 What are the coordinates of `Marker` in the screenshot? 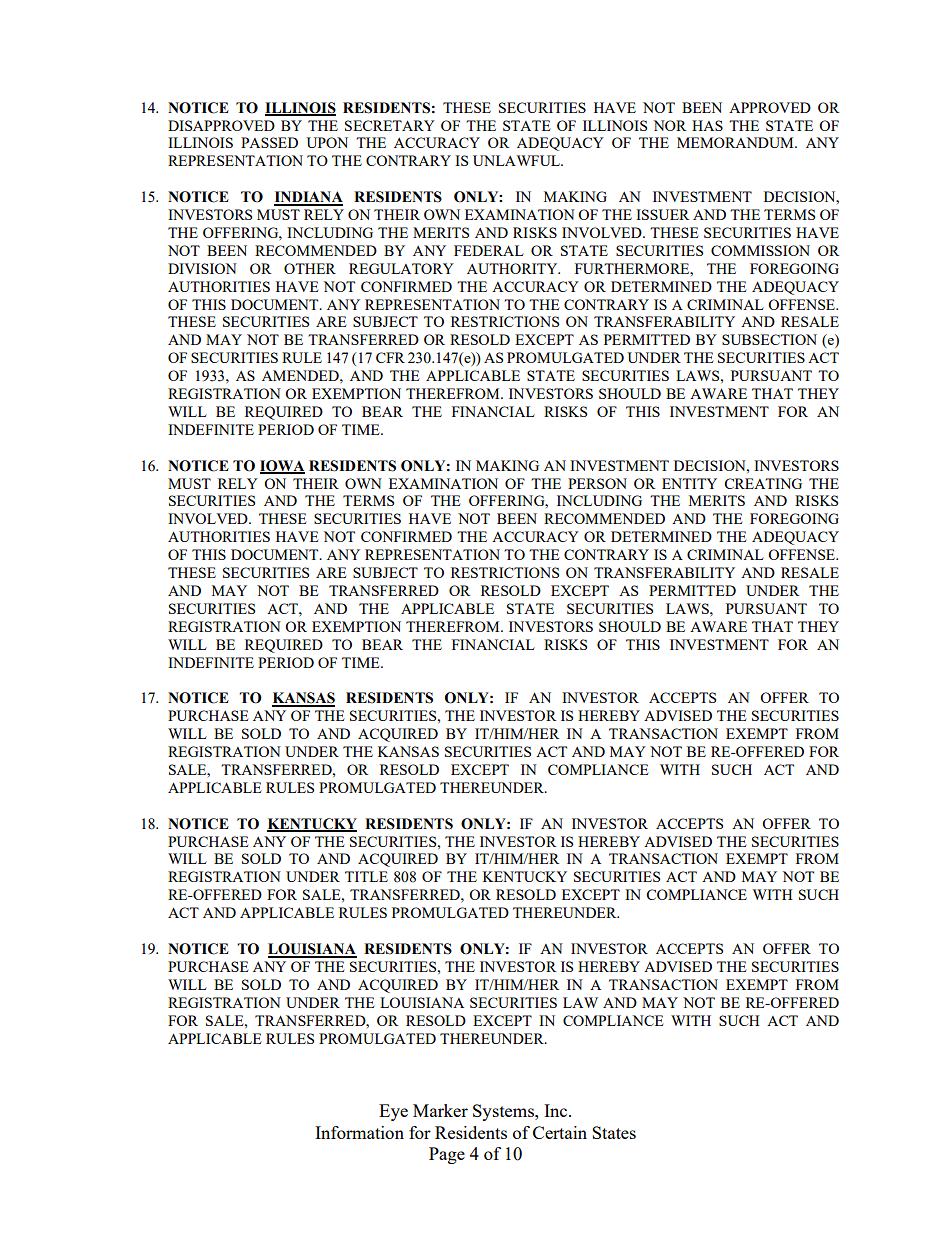 It's located at (440, 1110).
